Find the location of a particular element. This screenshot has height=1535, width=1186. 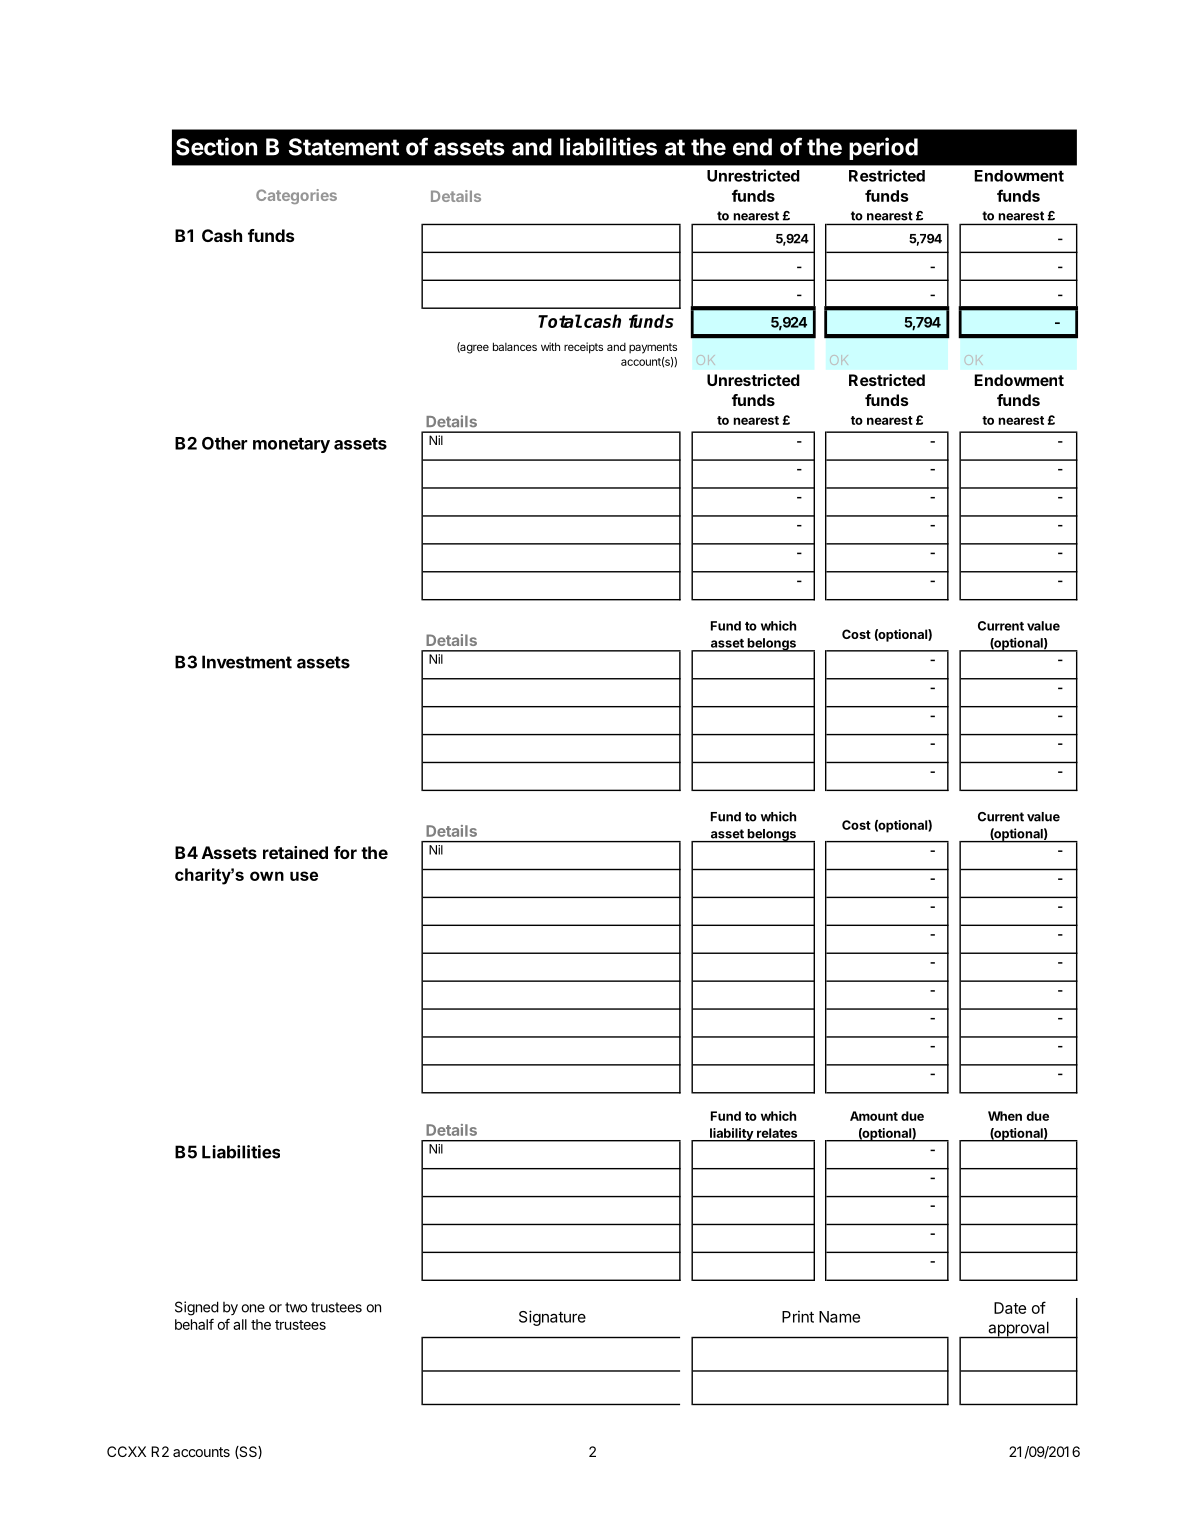

Amount is located at coordinates (874, 1116).
